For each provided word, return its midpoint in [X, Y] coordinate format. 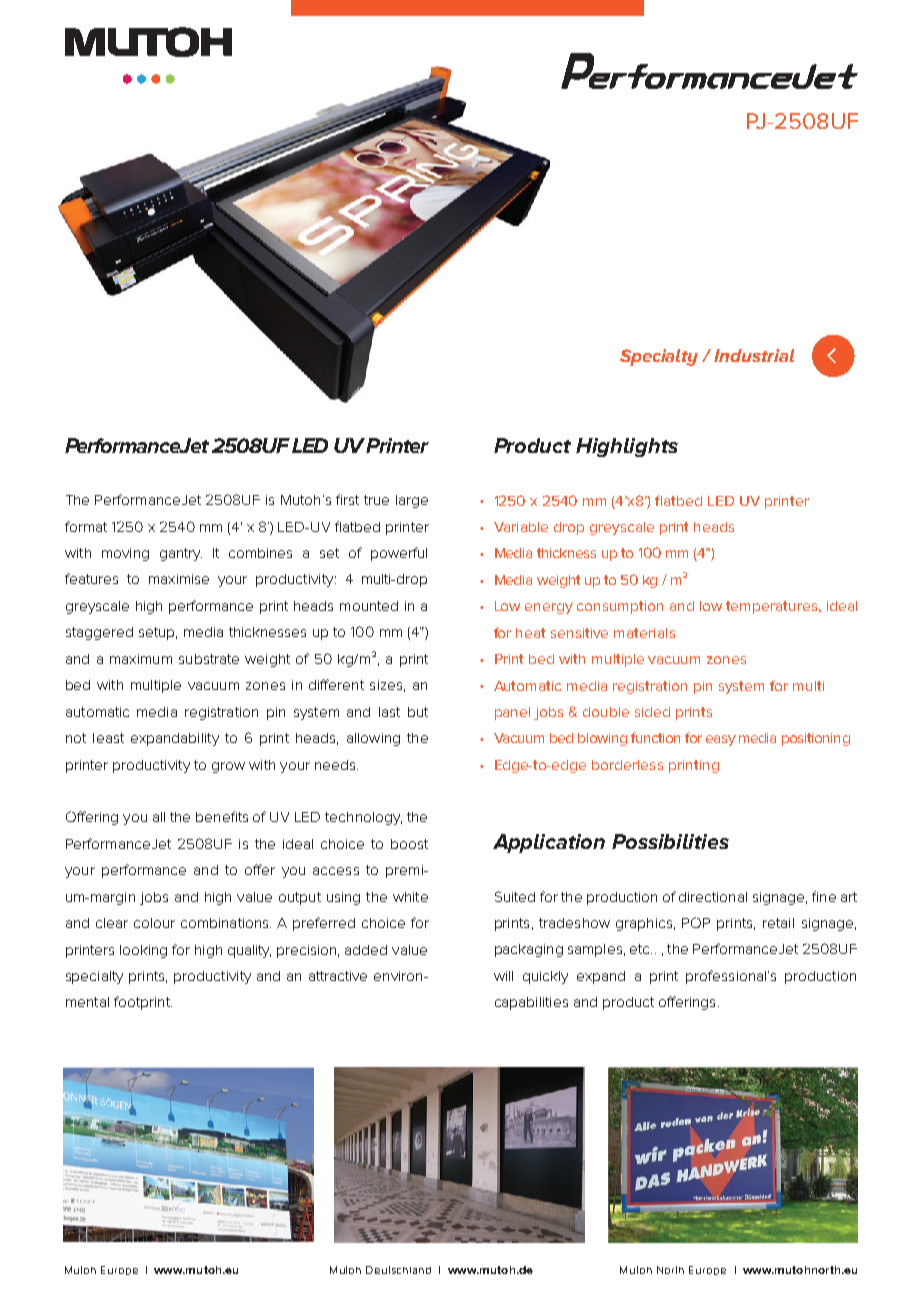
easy [721, 740]
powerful [399, 554]
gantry [181, 554]
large [412, 501]
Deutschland [398, 1270]
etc [641, 949]
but [418, 712]
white [410, 897]
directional [713, 897]
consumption [620, 607]
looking [143, 951]
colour [154, 923]
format [86, 526]
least [108, 738]
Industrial [754, 355]
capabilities [531, 1003]
